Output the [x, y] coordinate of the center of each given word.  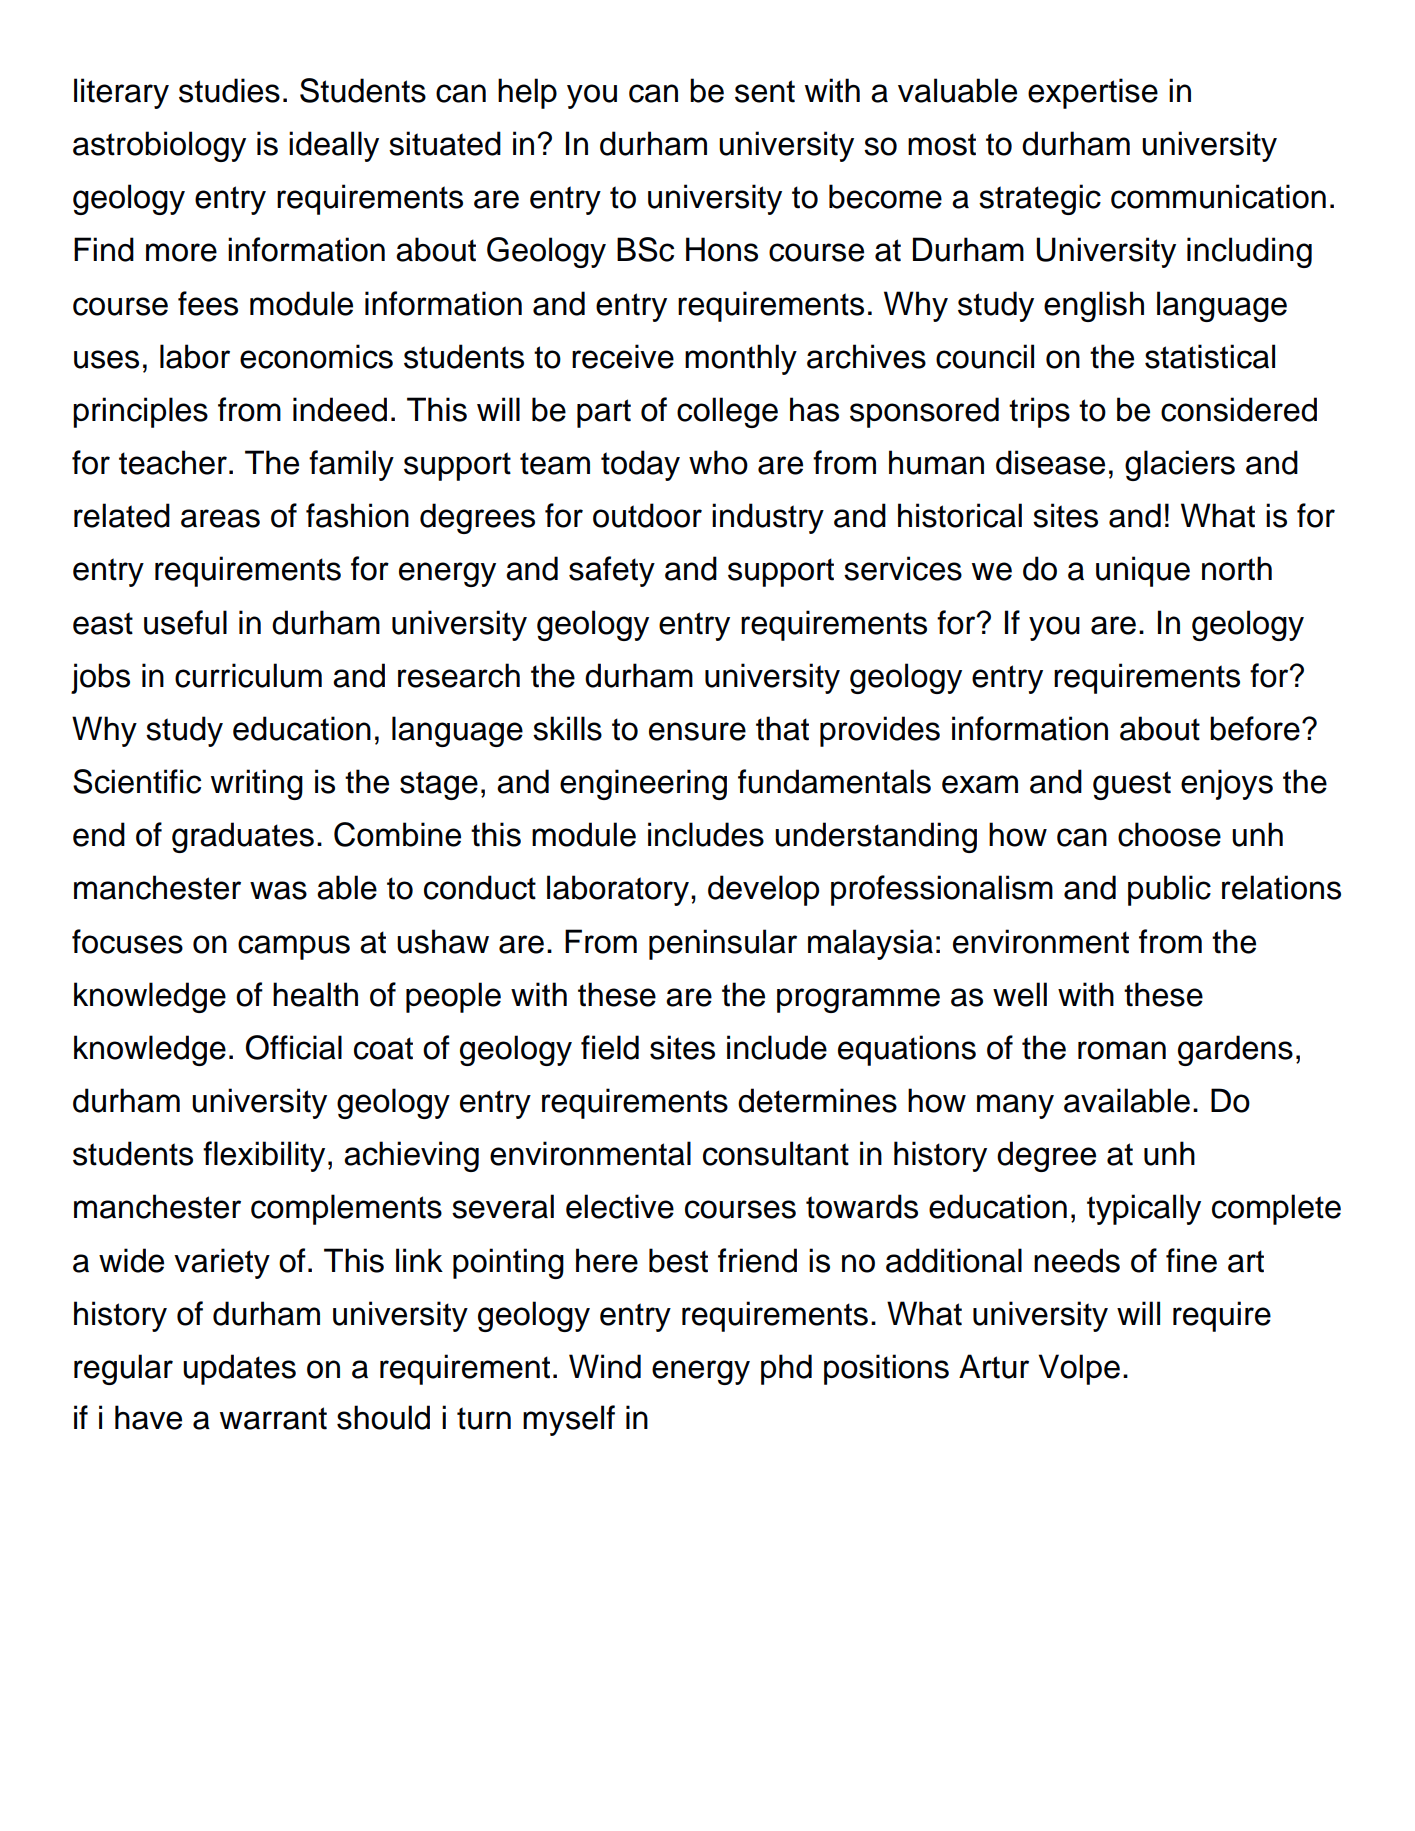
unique [1143, 571]
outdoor [647, 515]
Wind [605, 1366]
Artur [994, 1366]
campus [294, 947]
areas [220, 518]
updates [239, 1369]
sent [765, 91]
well [1020, 994]
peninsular [723, 944]
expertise [1093, 93]
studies [229, 90]
